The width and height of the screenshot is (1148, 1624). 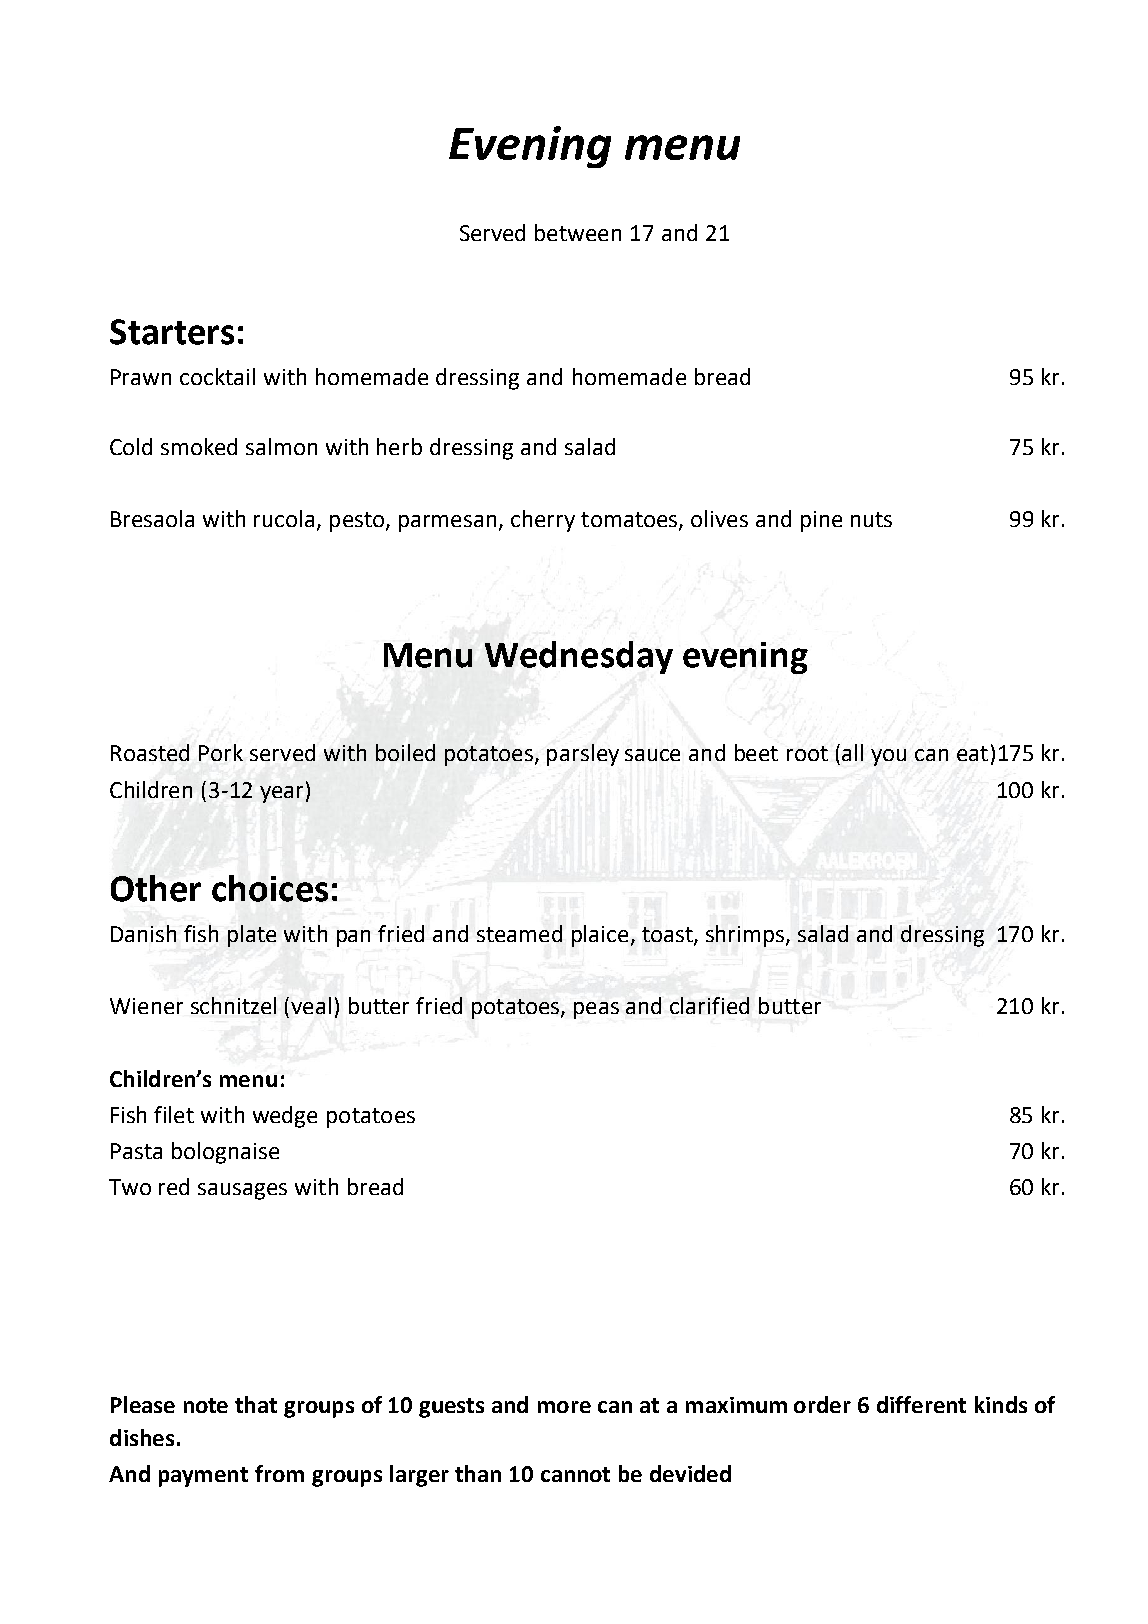 What do you see at coordinates (578, 232) in the screenshot?
I see `between` at bounding box center [578, 232].
